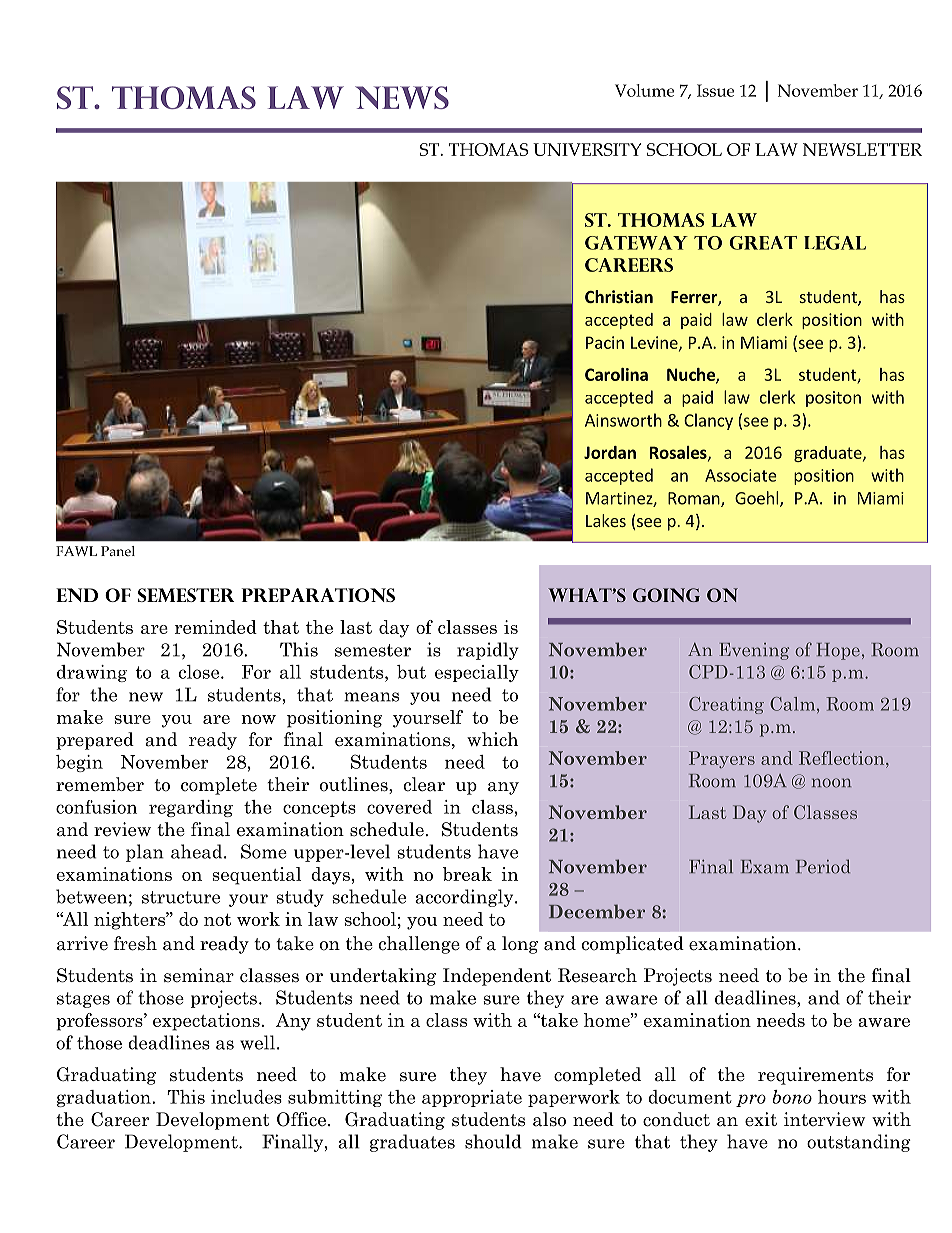 The width and height of the page is (952, 1233). I want to click on graduation, so click(105, 1098).
